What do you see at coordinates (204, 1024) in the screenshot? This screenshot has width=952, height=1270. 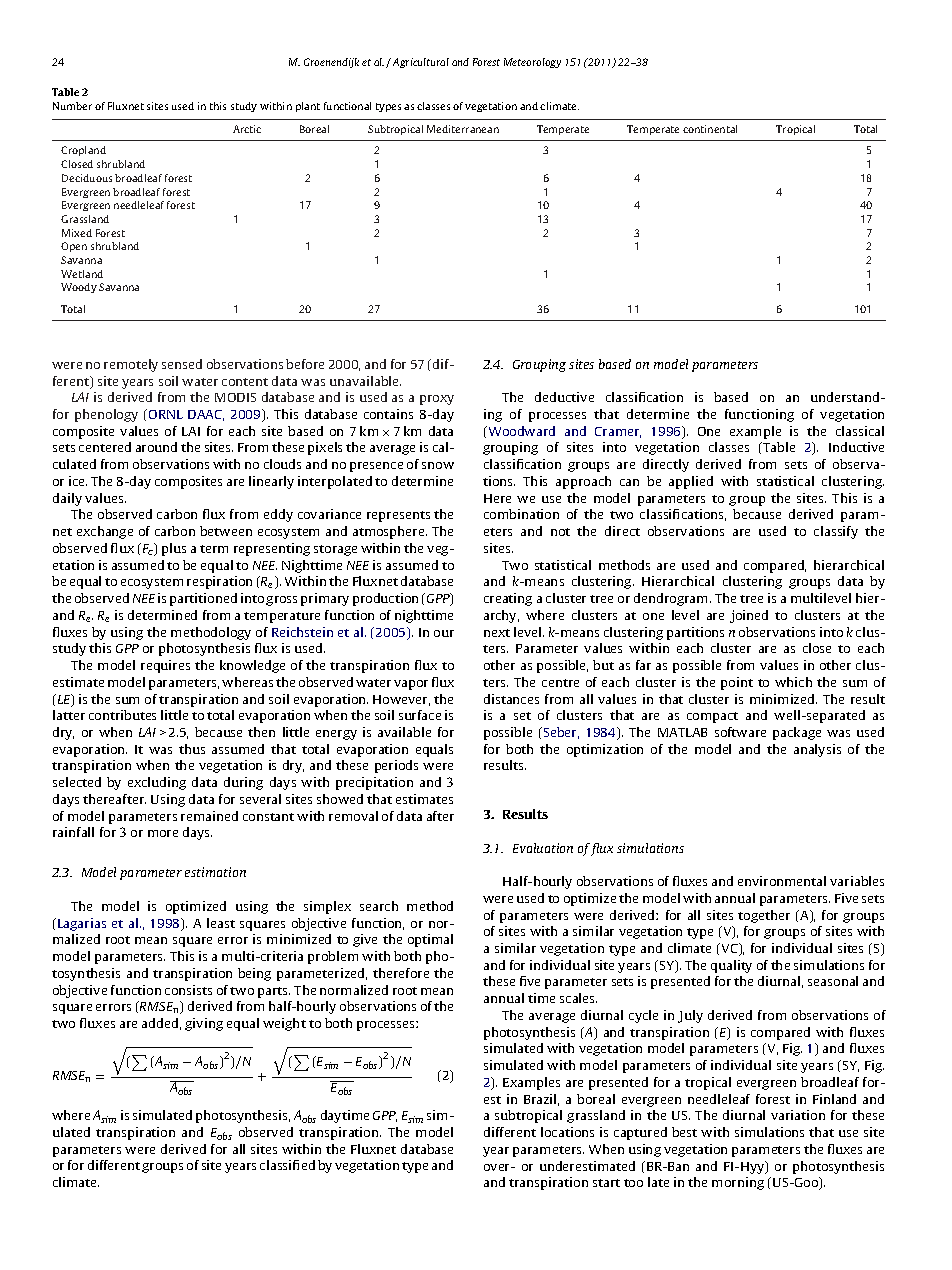 I see `giving` at bounding box center [204, 1024].
